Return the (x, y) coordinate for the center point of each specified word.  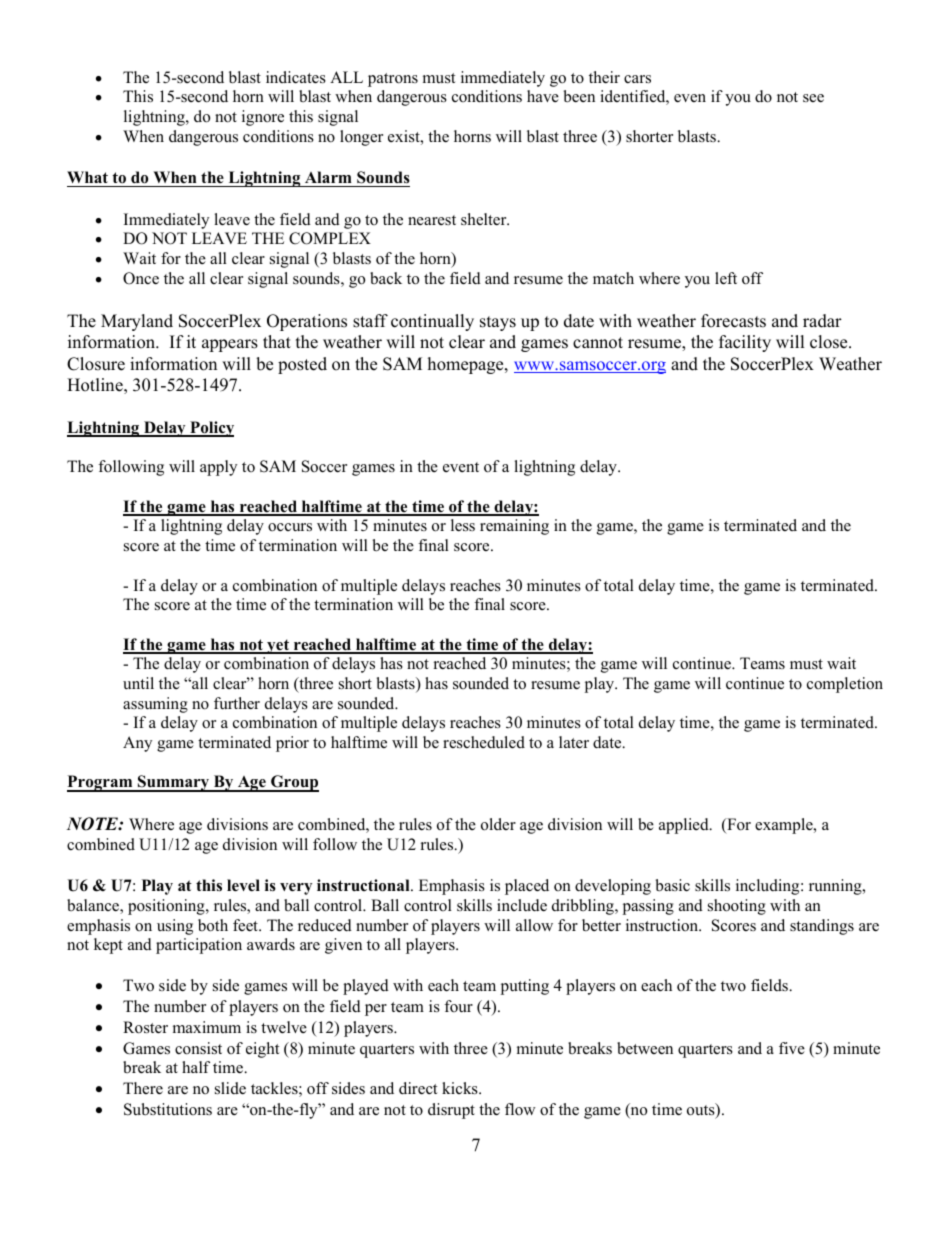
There (143, 1088)
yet (278, 646)
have (543, 96)
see (813, 98)
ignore (263, 118)
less (463, 525)
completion (845, 685)
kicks (461, 1088)
